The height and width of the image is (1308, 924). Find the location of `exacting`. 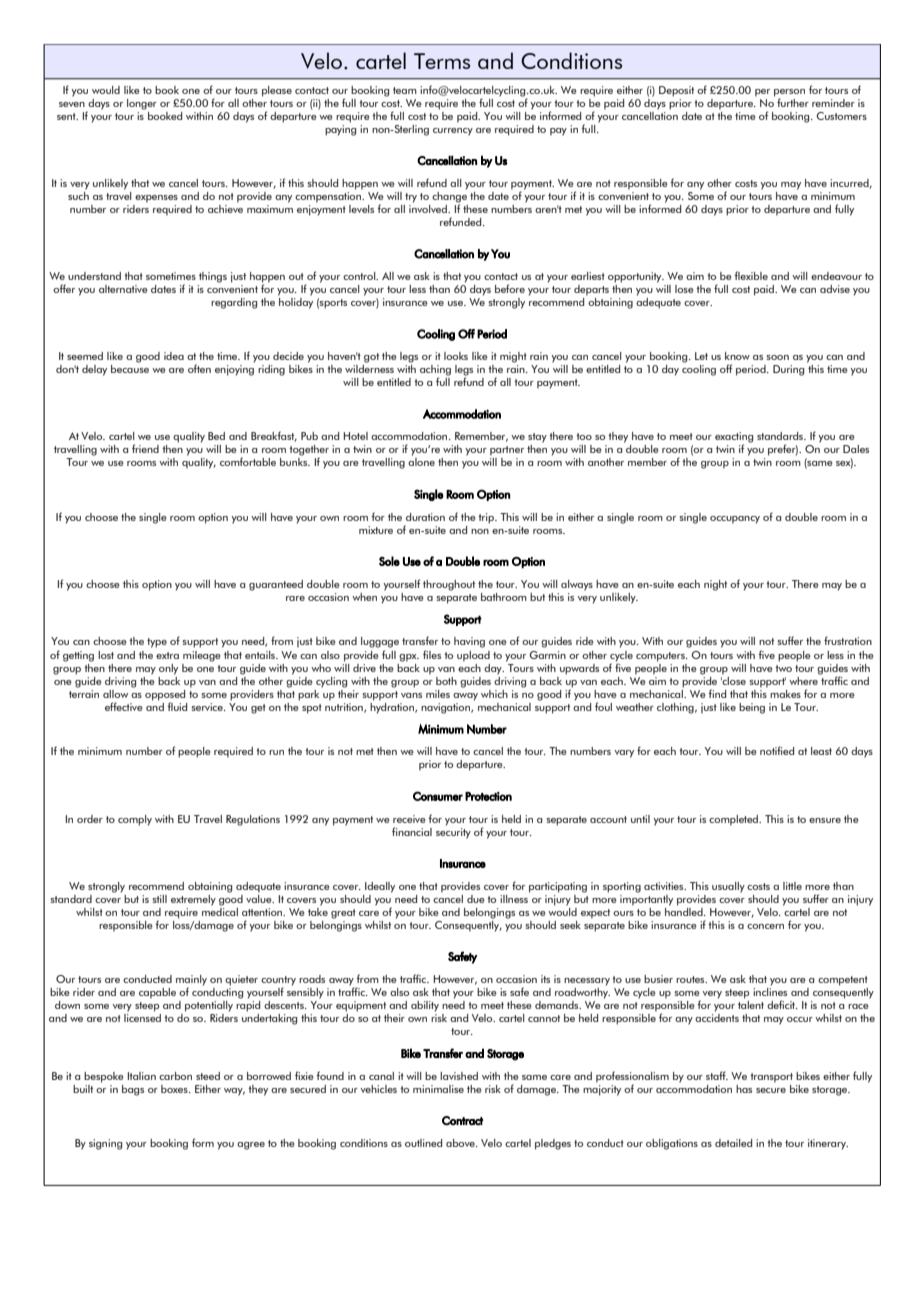

exacting is located at coordinates (734, 438).
